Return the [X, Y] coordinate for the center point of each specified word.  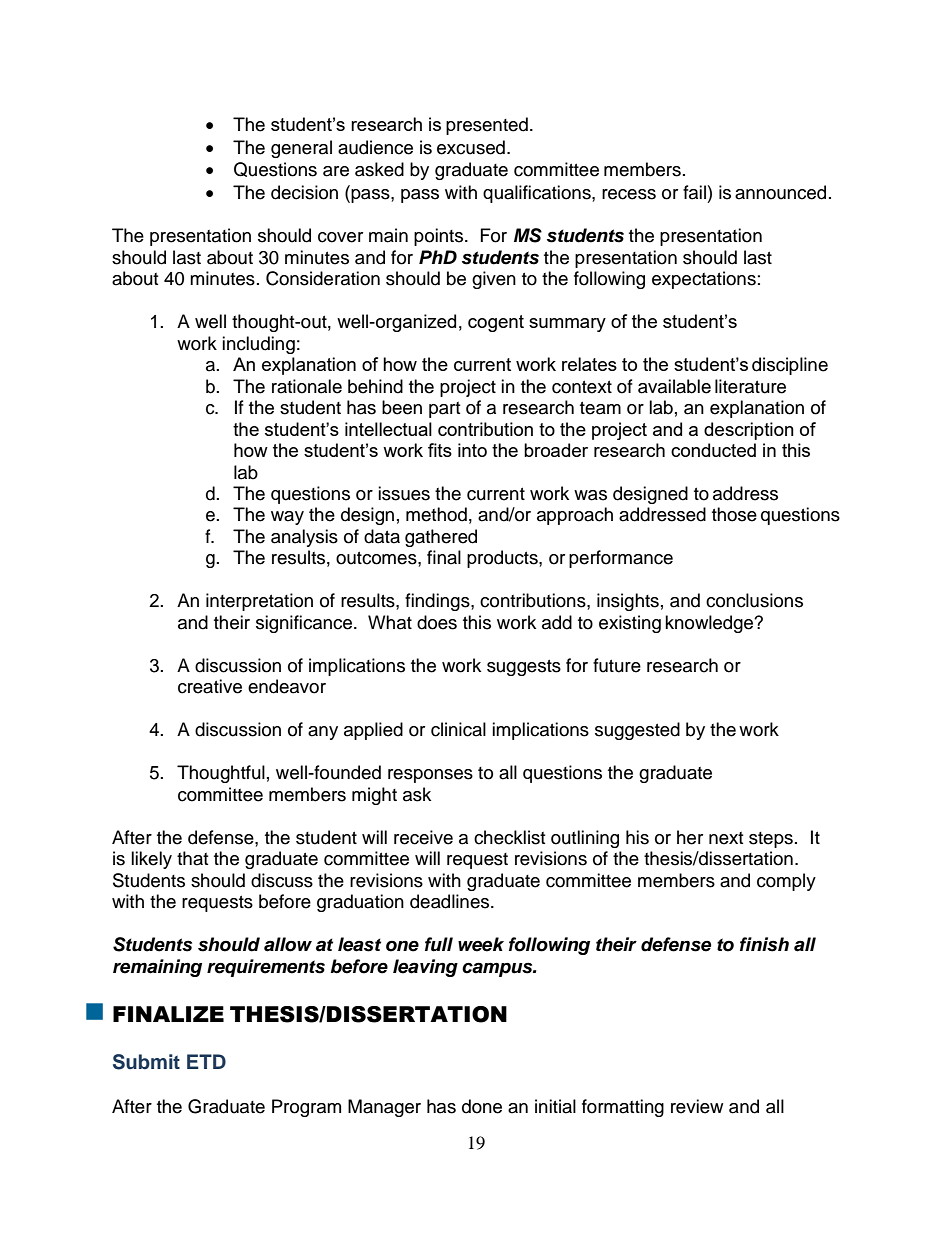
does [437, 622]
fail [694, 192]
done [482, 1106]
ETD [206, 1061]
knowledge [710, 624]
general [301, 149]
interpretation [259, 602]
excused [471, 147]
